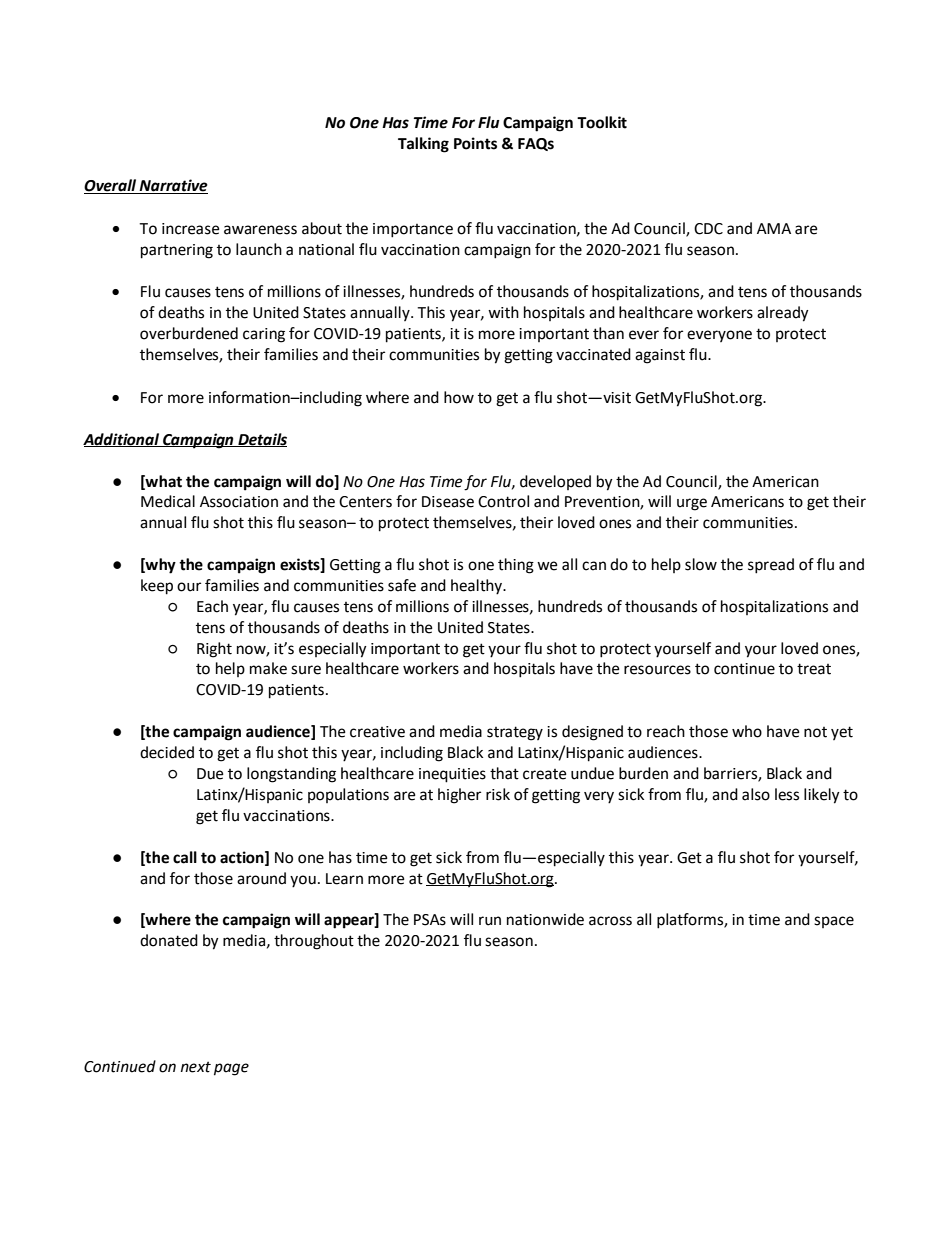 This page has width=952, height=1233. I want to click on AMA, so click(774, 228).
